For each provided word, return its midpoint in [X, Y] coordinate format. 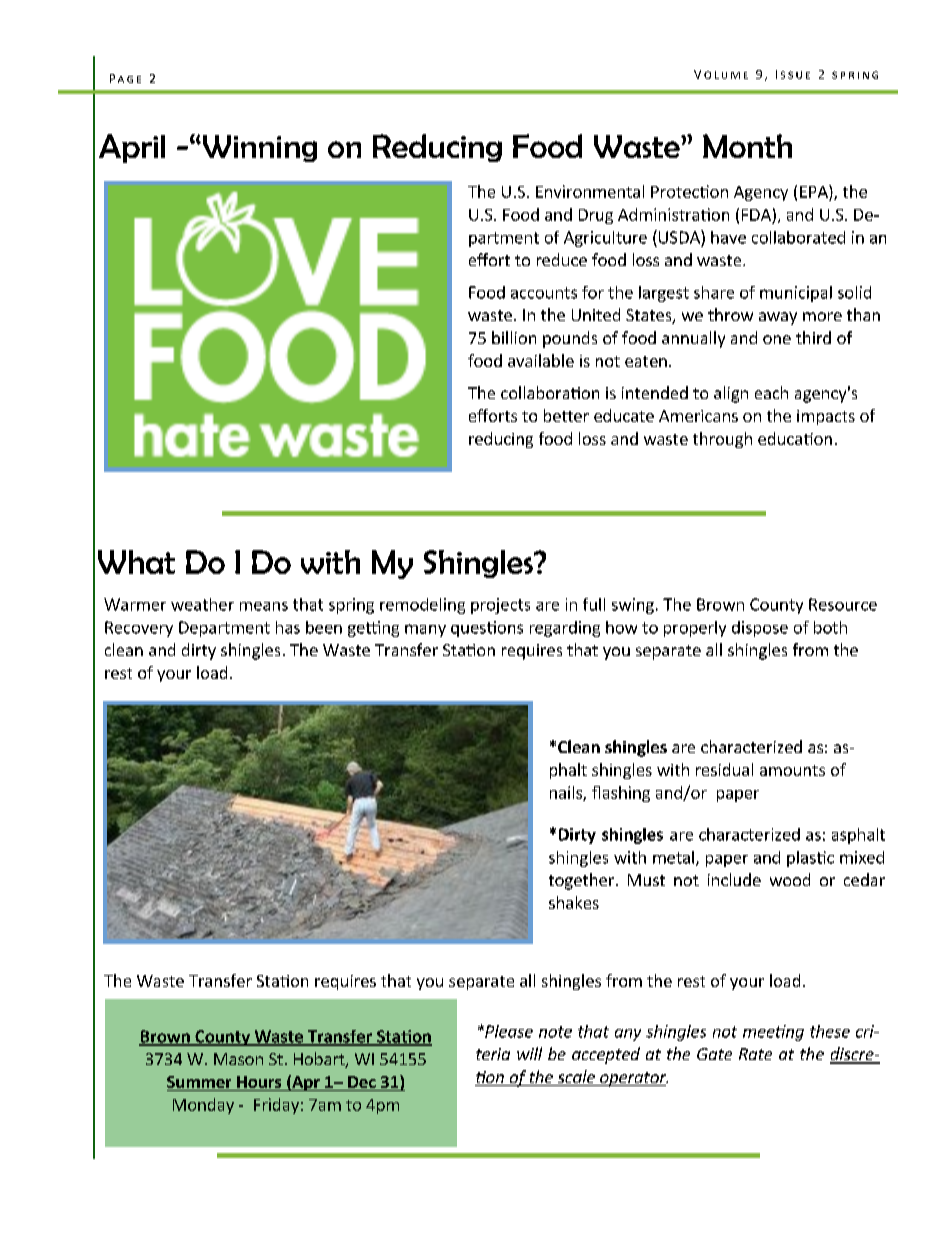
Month [747, 146]
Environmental [590, 191]
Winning [258, 148]
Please [508, 1031]
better [566, 415]
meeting [773, 1033]
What [136, 562]
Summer [200, 1083]
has [288, 627]
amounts [792, 770]
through [722, 440]
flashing [621, 794]
